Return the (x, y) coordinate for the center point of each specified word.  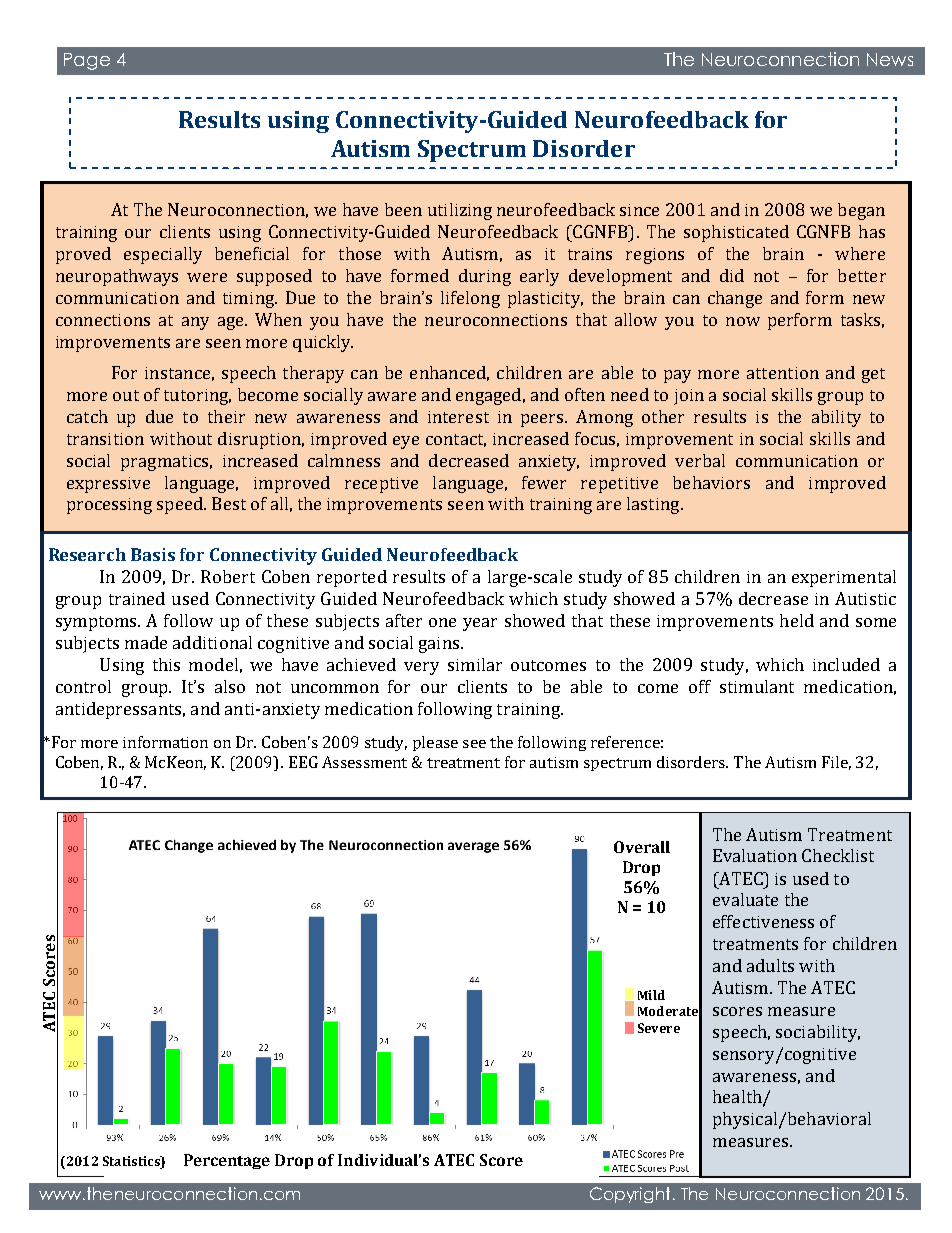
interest (458, 417)
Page (87, 61)
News (890, 59)
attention (783, 373)
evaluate (745, 899)
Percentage (227, 1161)
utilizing (460, 211)
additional (212, 642)
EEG (303, 762)
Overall (642, 847)
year (480, 624)
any (195, 323)
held (797, 620)
